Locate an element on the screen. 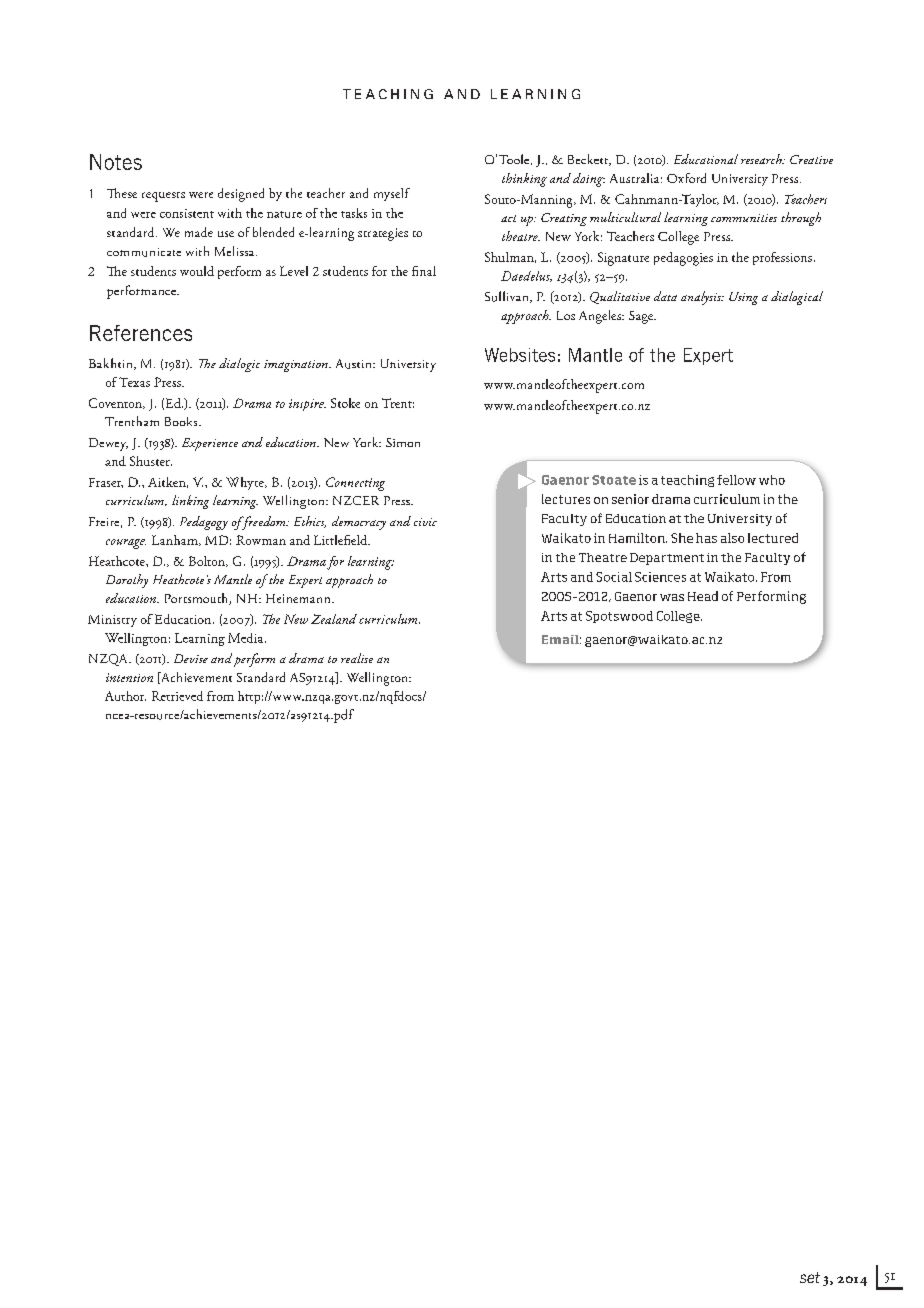 The width and height of the screenshot is (924, 1308). consistent is located at coordinates (187, 213).
